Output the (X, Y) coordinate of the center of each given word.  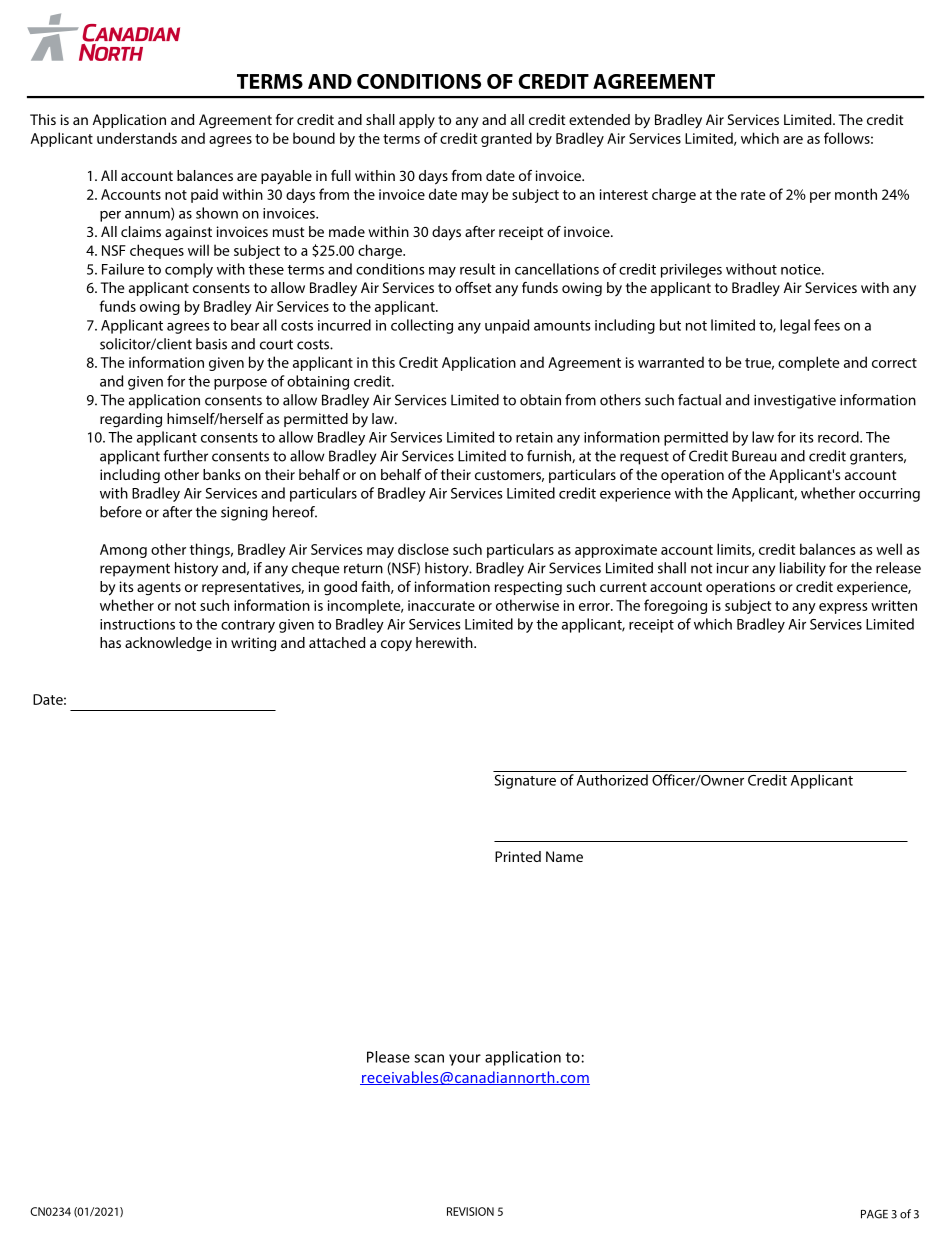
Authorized (612, 780)
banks (221, 474)
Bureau (754, 456)
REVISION (470, 1211)
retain (534, 437)
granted (506, 139)
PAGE (874, 1214)
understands (137, 138)
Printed (518, 856)
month (856, 194)
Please (388, 1057)
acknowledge (168, 644)
